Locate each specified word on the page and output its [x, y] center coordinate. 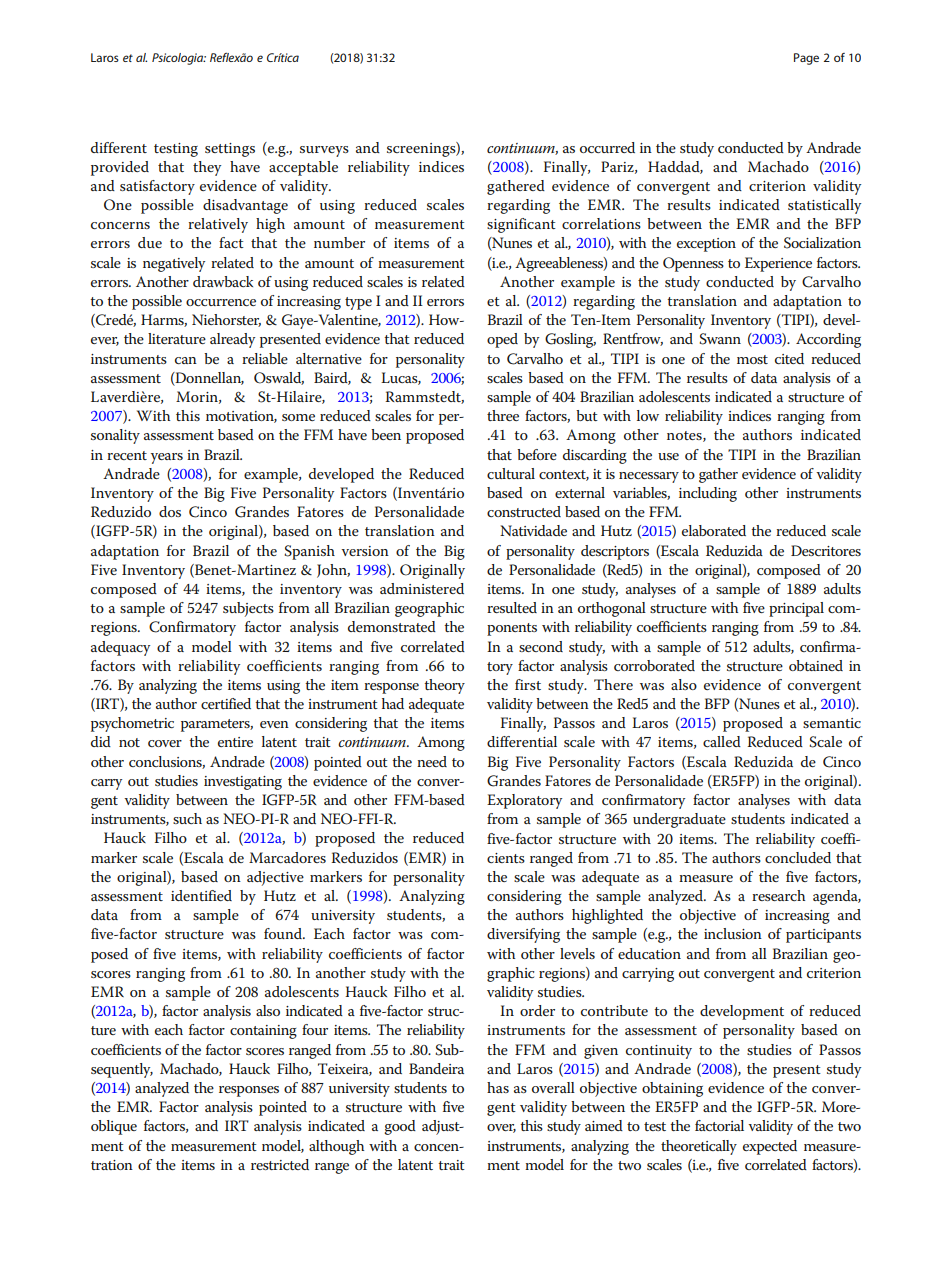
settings [230, 150]
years [167, 458]
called [722, 741]
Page [806, 59]
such [187, 818]
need [432, 761]
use [668, 456]
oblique [114, 1127]
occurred [607, 147]
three [503, 415]
